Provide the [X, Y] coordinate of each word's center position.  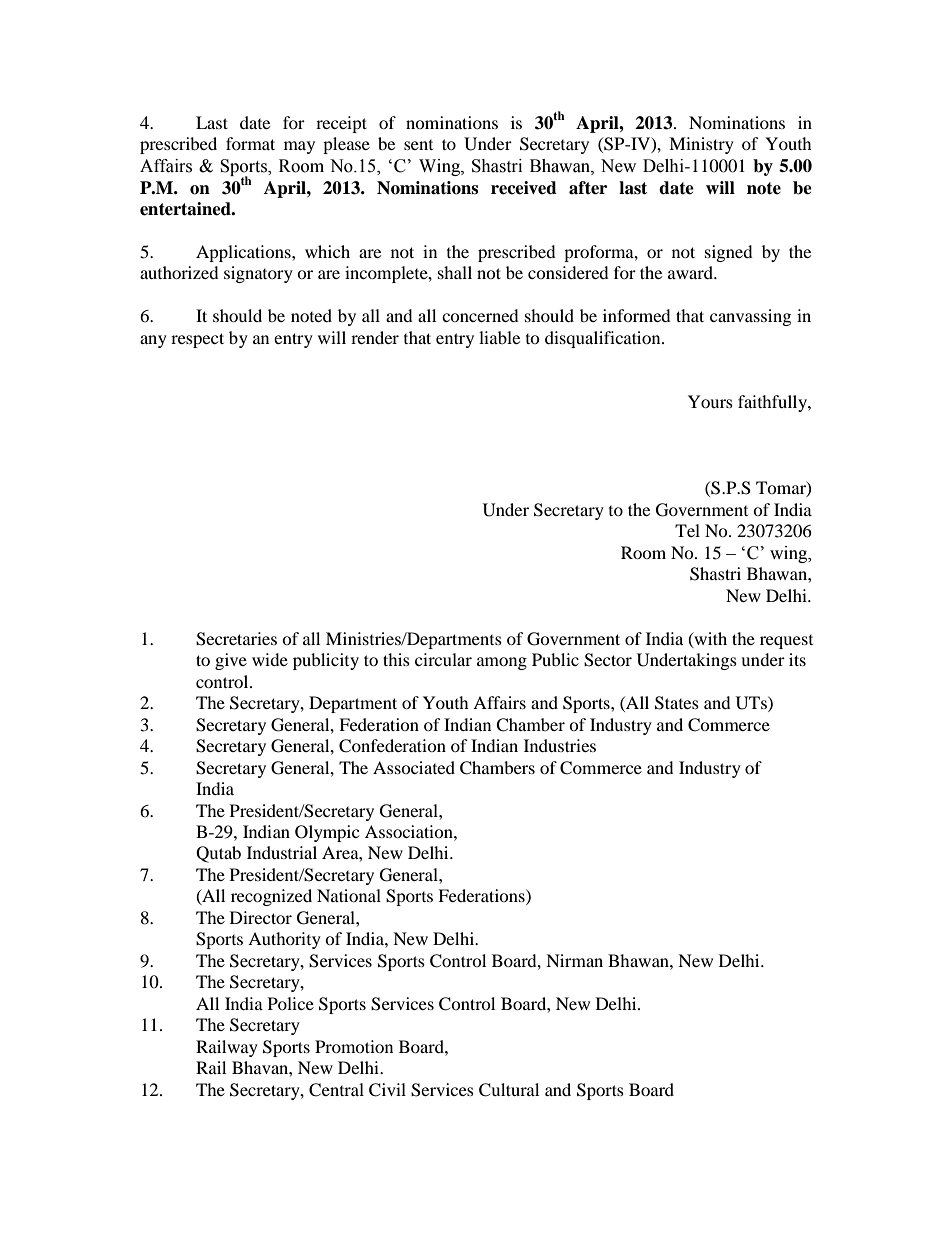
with [709, 639]
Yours [710, 401]
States [677, 703]
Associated [414, 767]
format [250, 143]
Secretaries [236, 639]
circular [443, 659]
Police [291, 1003]
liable [499, 337]
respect [197, 340]
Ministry [701, 145]
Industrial [282, 852]
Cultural [509, 1090]
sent [418, 145]
